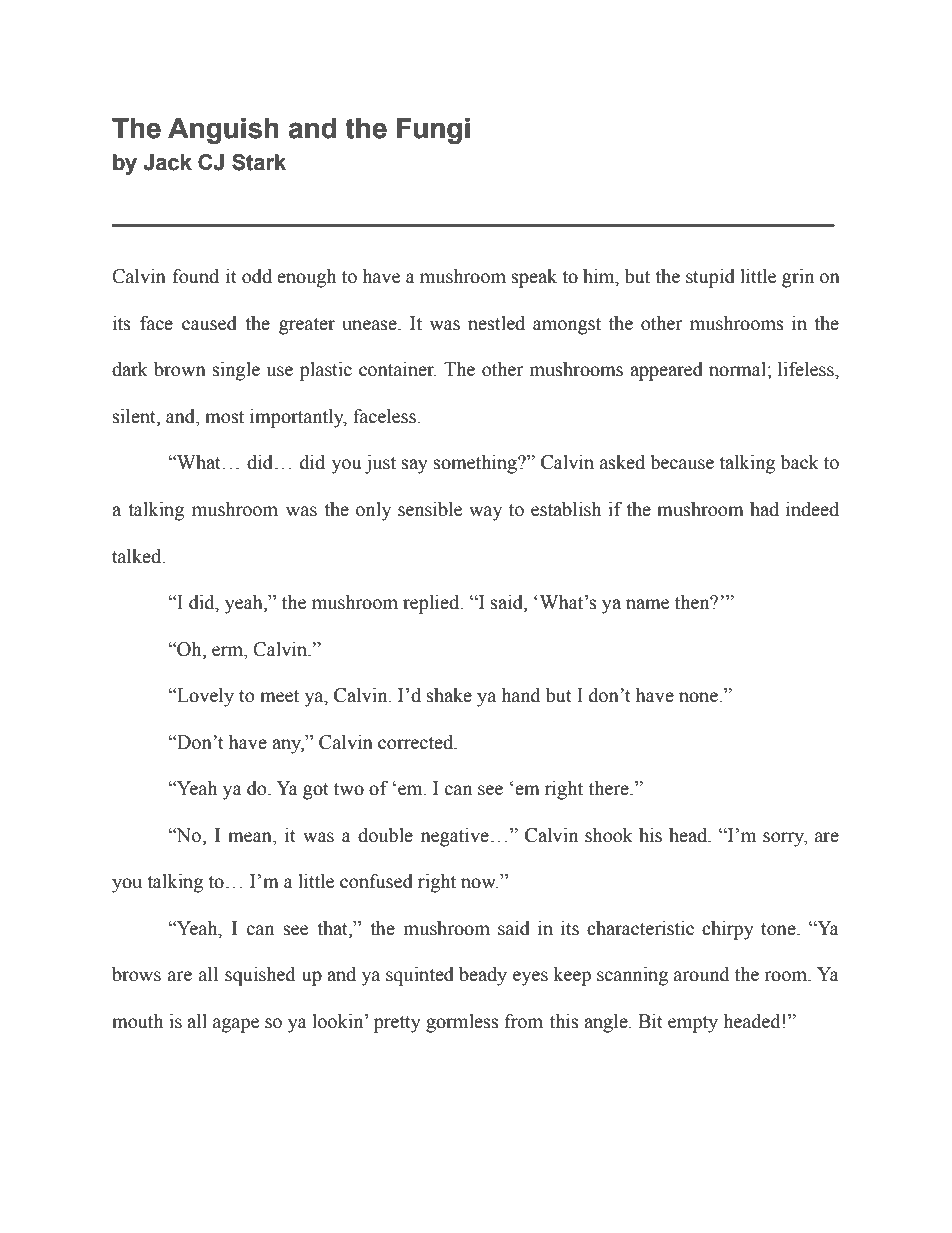  What do you see at coordinates (223, 131) in the image?
I see `Anguish` at bounding box center [223, 131].
